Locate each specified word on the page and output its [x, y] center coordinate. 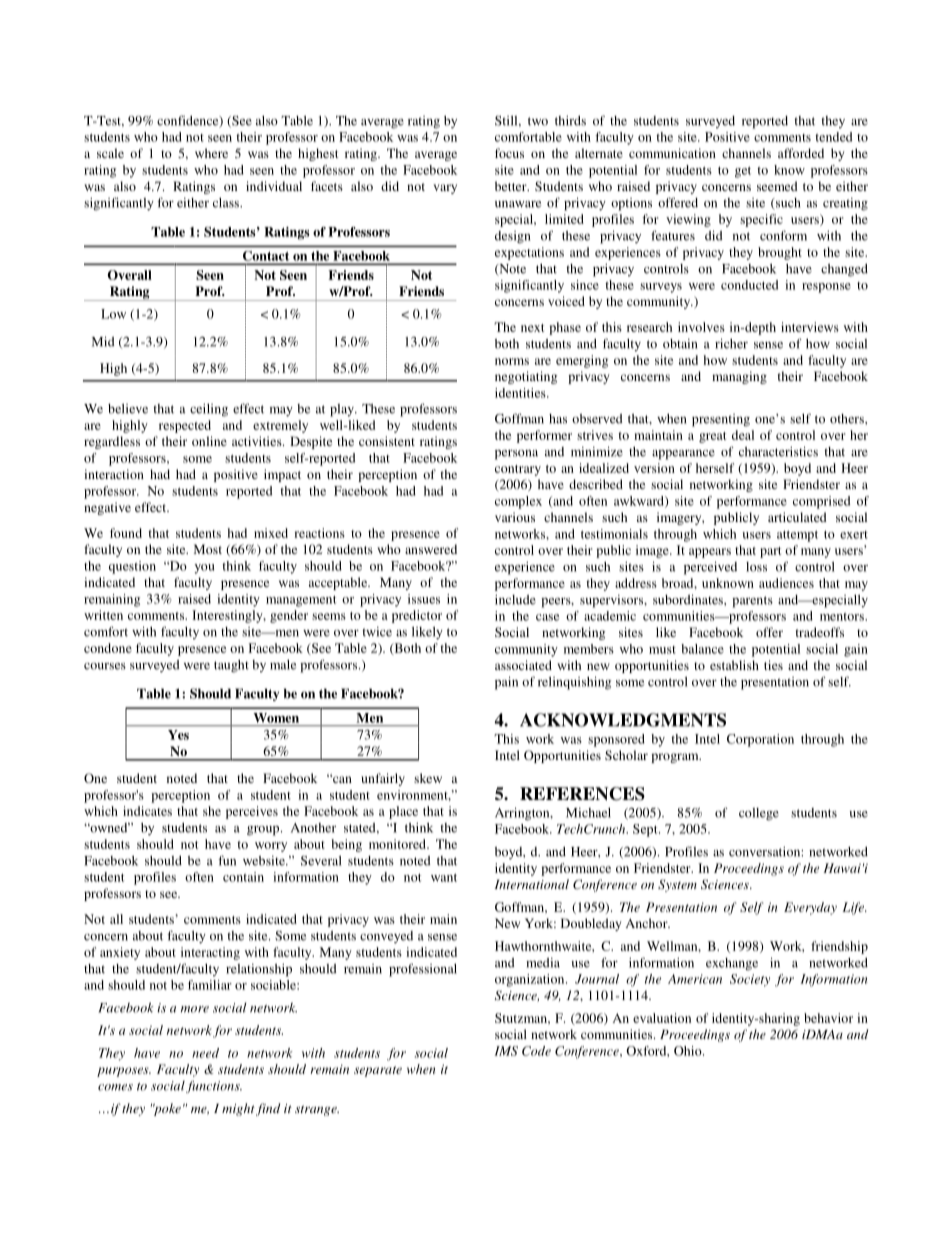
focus [509, 153]
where [211, 153]
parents [752, 602]
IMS [506, 1051]
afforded [801, 153]
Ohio [689, 1051]
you [204, 569]
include [515, 599]
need [205, 1053]
